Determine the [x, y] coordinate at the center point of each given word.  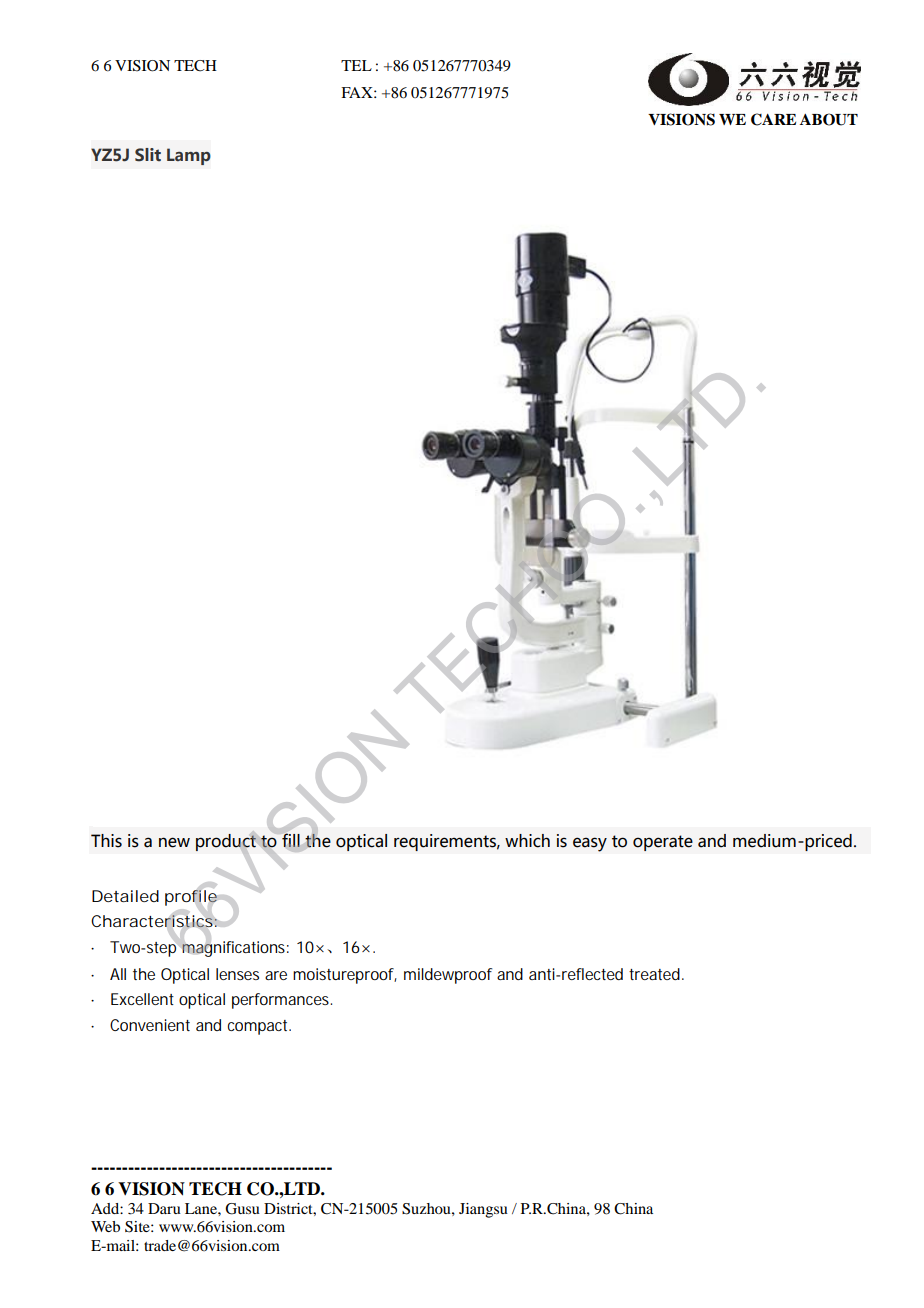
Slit [148, 155]
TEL [356, 65]
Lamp [189, 156]
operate [663, 843]
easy [590, 844]
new [174, 842]
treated [654, 974]
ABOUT [829, 119]
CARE [773, 119]
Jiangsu [483, 1210]
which [527, 841]
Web [105, 1226]
